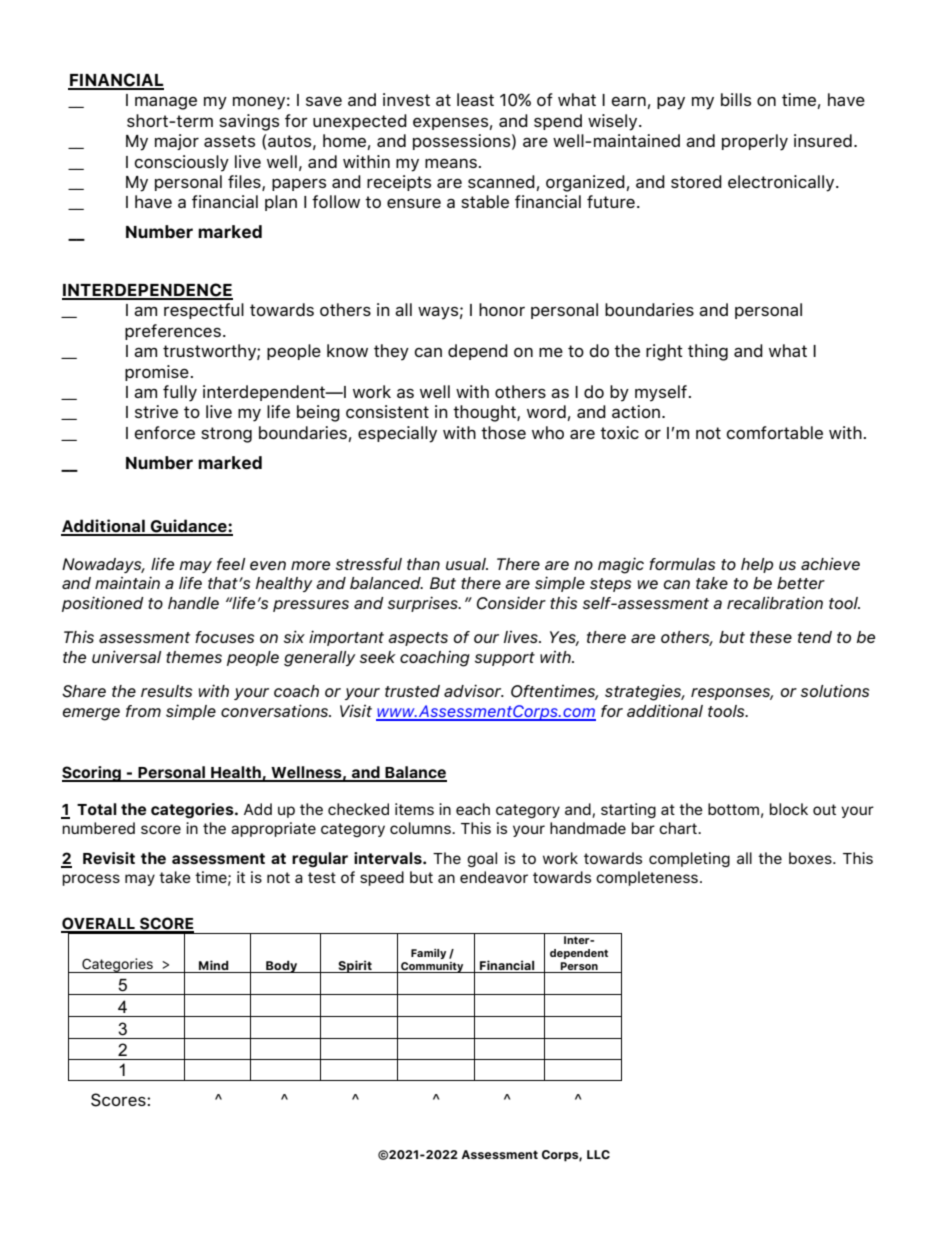  Describe the element at coordinates (418, 639) in the screenshot. I see `aspects` at that location.
